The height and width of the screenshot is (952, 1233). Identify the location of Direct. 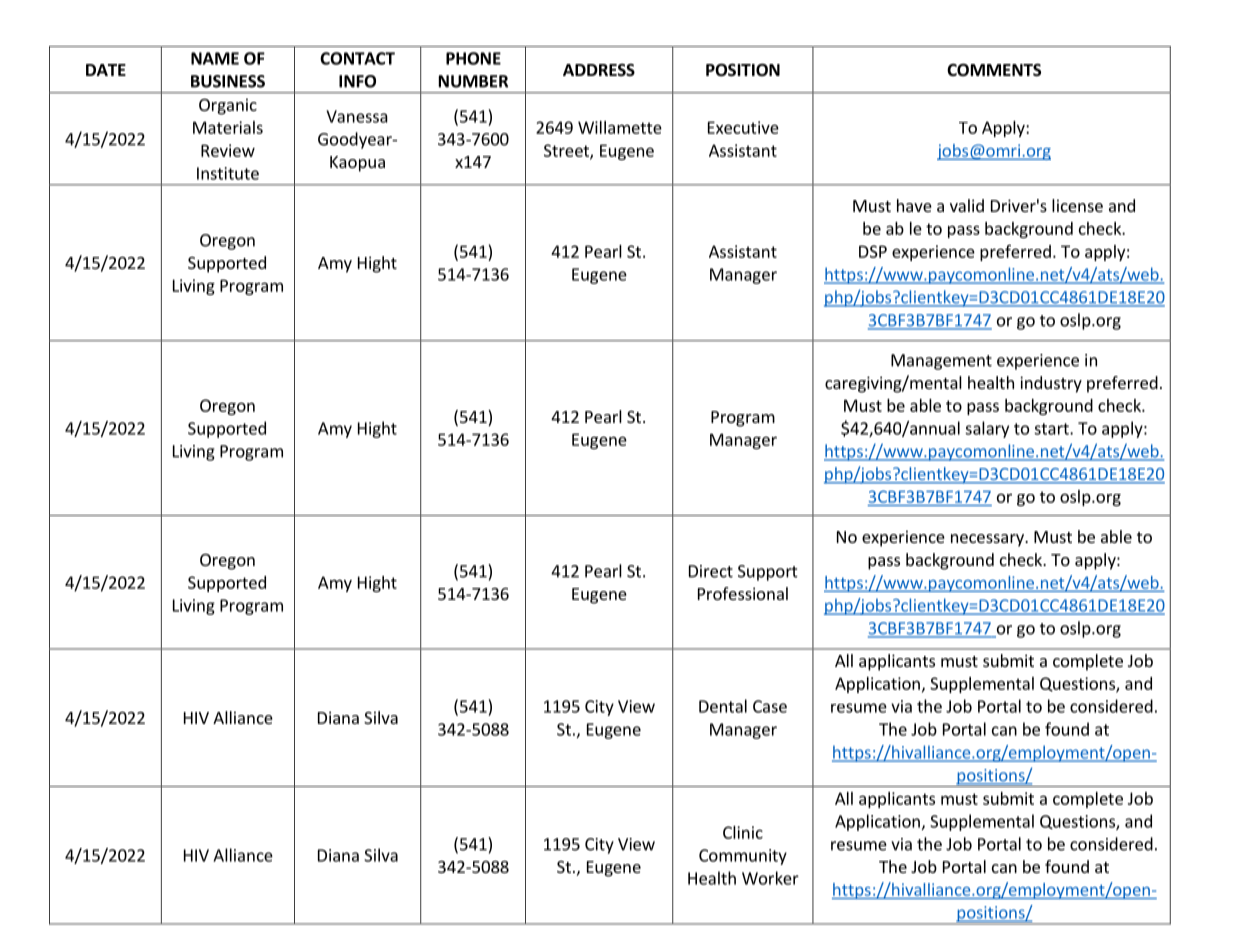
(711, 571).
